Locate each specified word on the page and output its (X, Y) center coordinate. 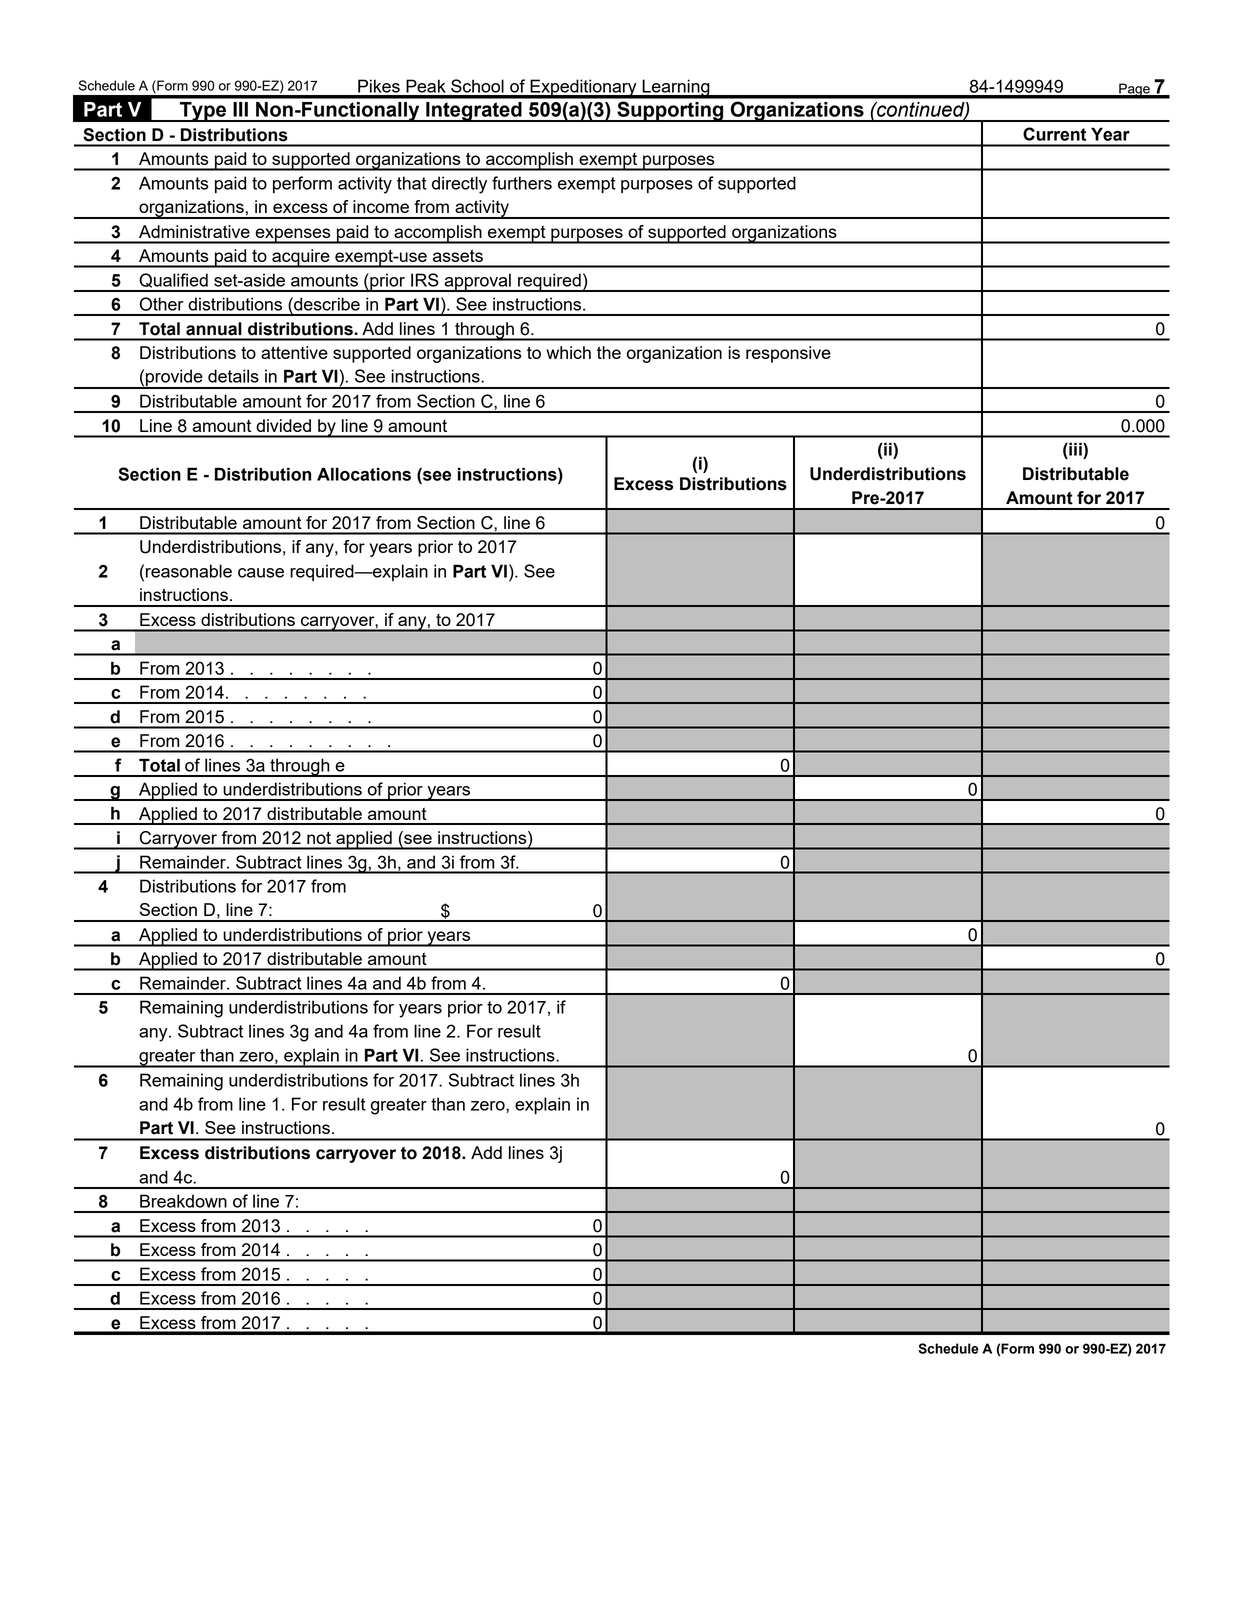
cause (261, 573)
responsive (788, 354)
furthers (522, 183)
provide (174, 379)
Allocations (364, 474)
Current (1054, 134)
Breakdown (183, 1201)
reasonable (189, 571)
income (381, 206)
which (568, 352)
